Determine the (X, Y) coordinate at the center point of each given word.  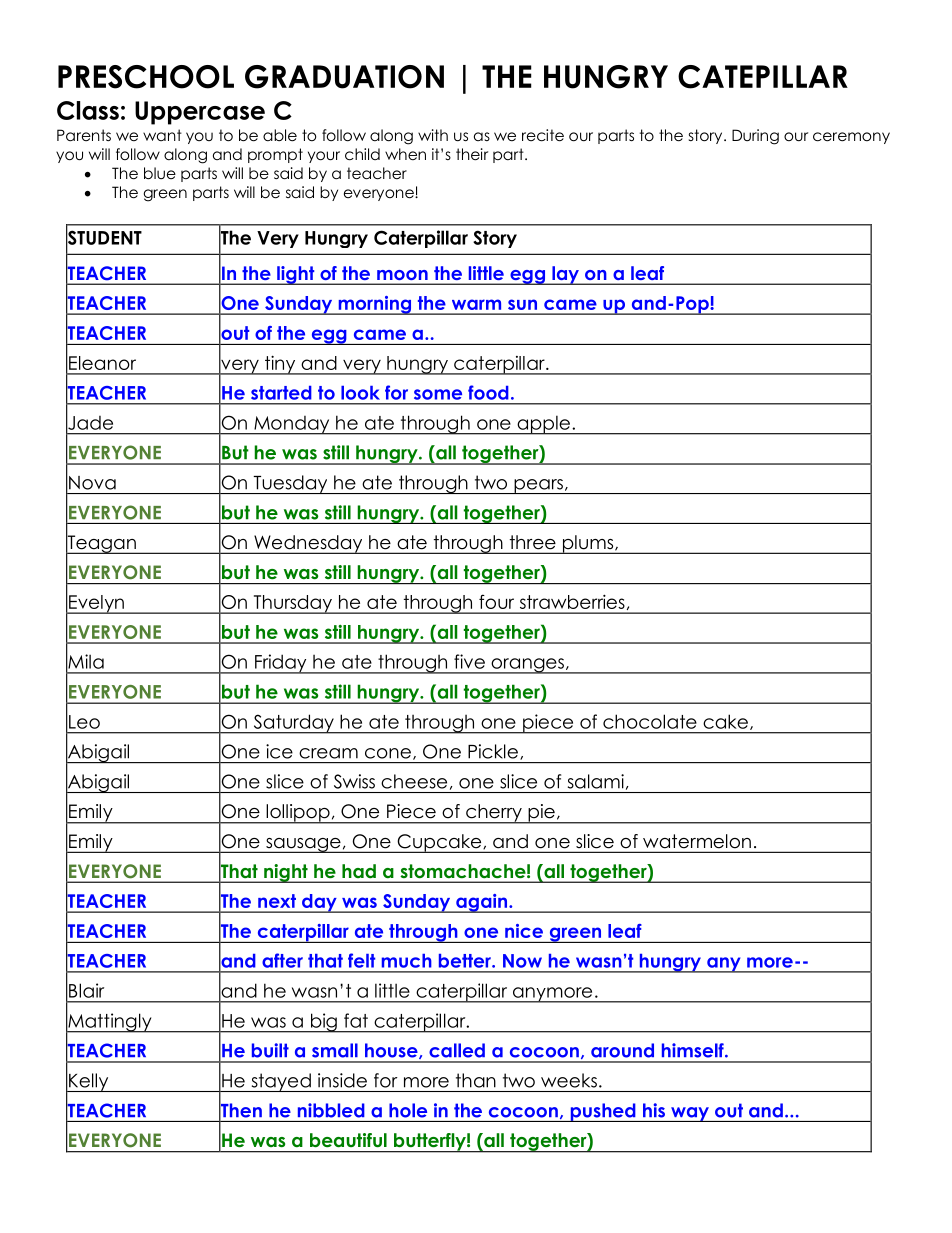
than (476, 1080)
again (482, 903)
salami (596, 781)
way (690, 1114)
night (286, 873)
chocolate (650, 721)
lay (565, 275)
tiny (280, 365)
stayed (281, 1082)
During (755, 137)
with (433, 135)
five (469, 661)
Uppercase (200, 113)
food (488, 392)
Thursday (292, 604)
